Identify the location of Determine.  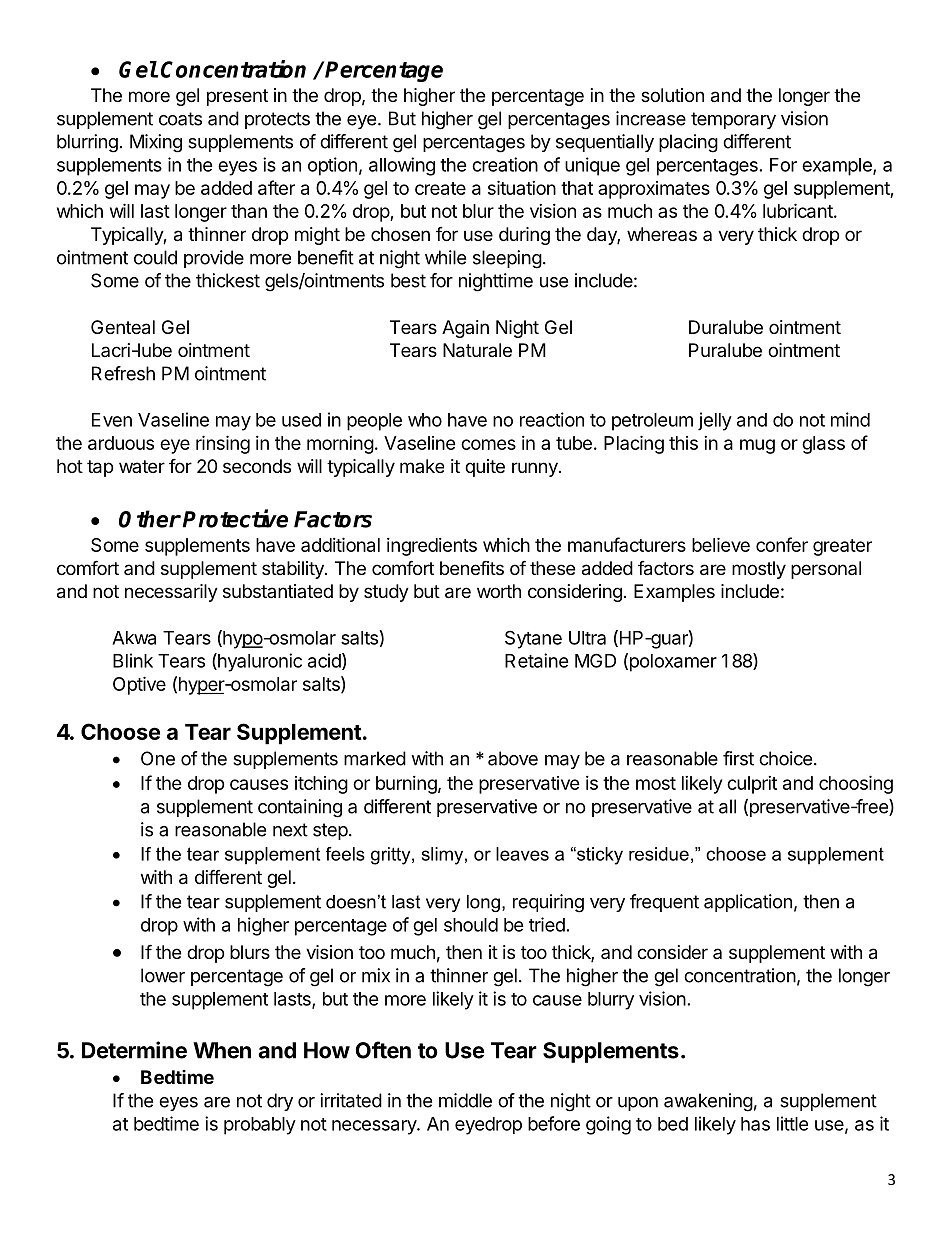
(134, 1050).
